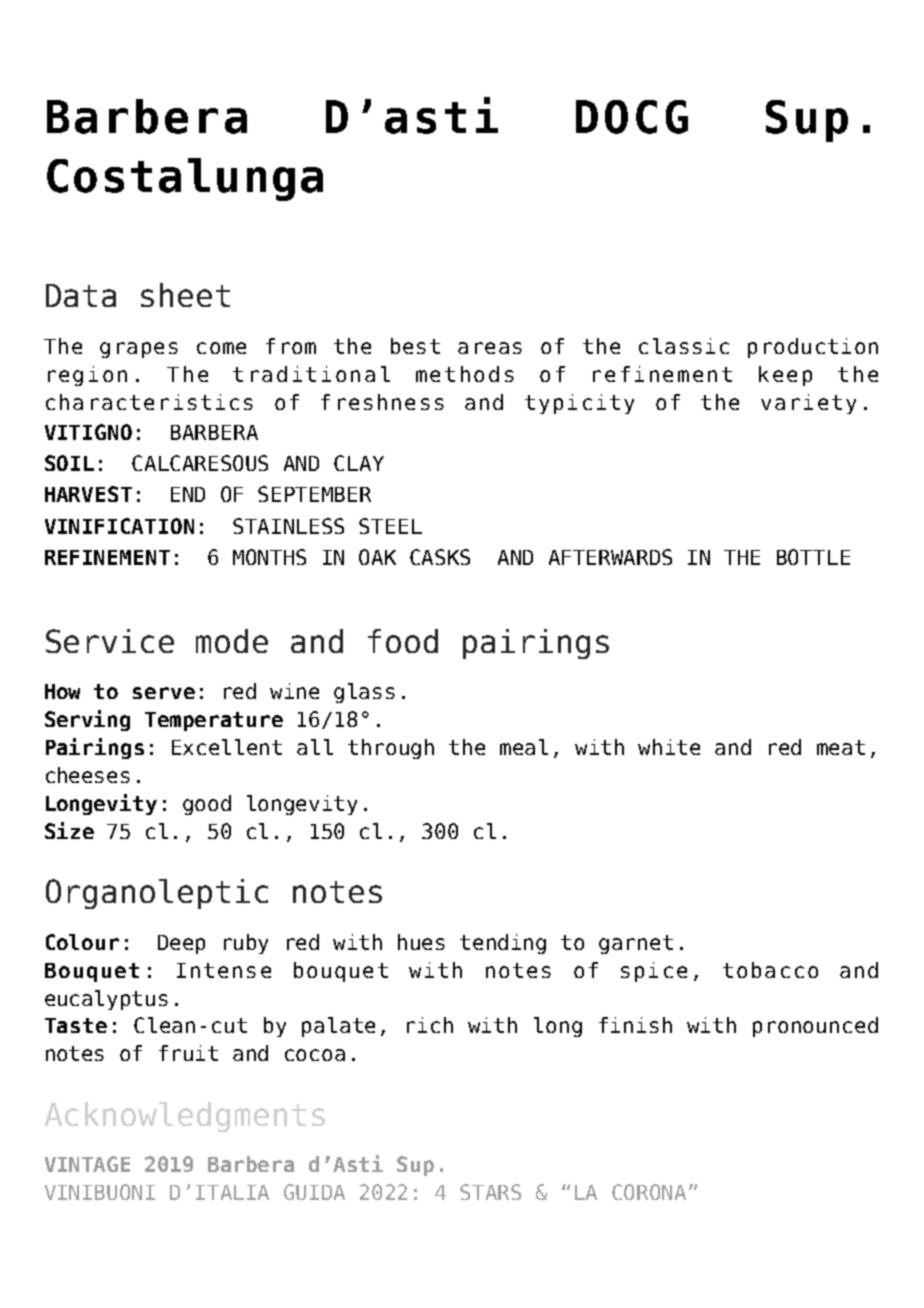 The height and width of the page is (1308, 924). What do you see at coordinates (421, 942) in the page?
I see `hues` at bounding box center [421, 942].
